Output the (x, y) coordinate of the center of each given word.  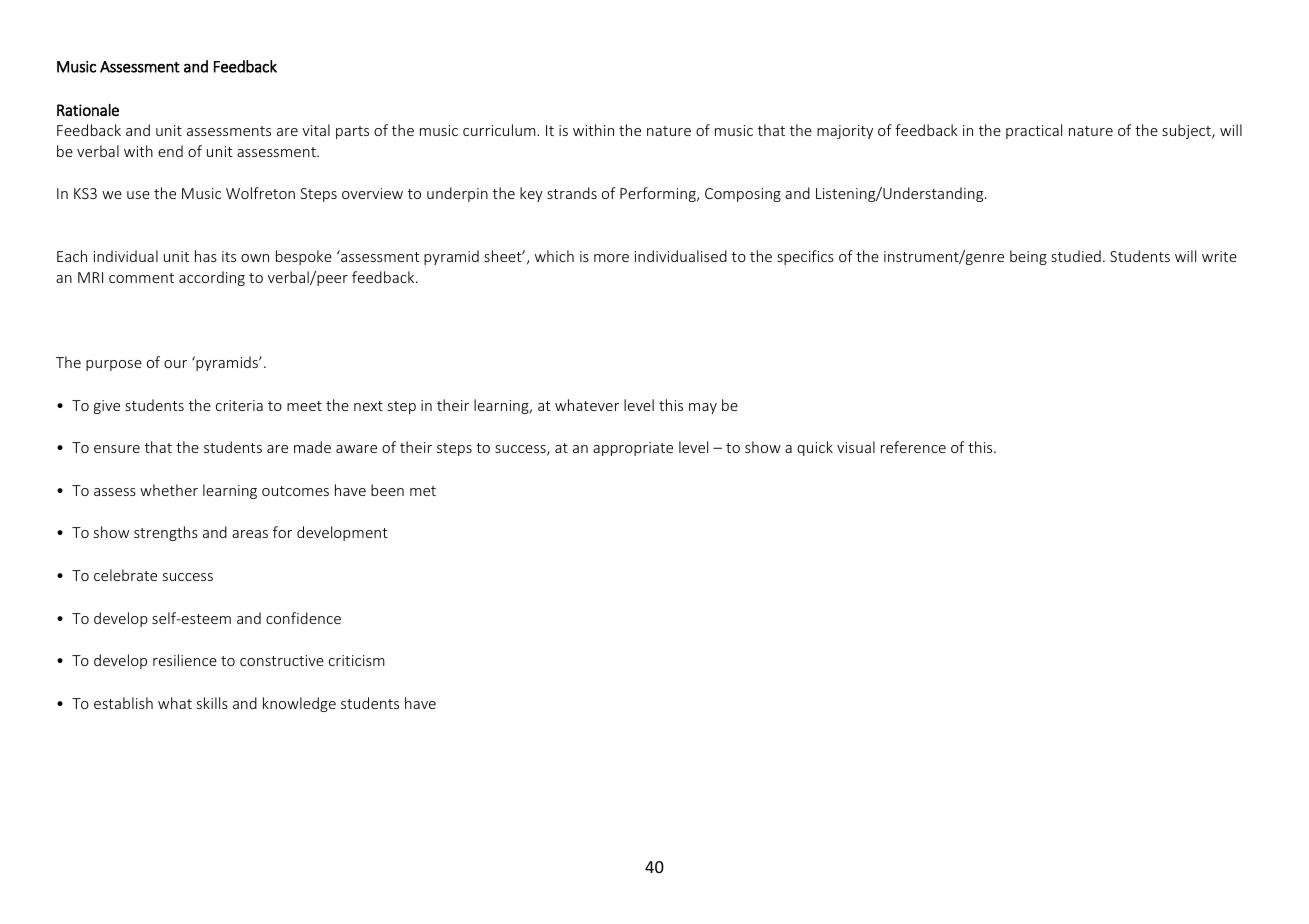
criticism (357, 660)
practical (1034, 131)
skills (212, 703)
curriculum (500, 130)
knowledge (299, 704)
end (170, 151)
